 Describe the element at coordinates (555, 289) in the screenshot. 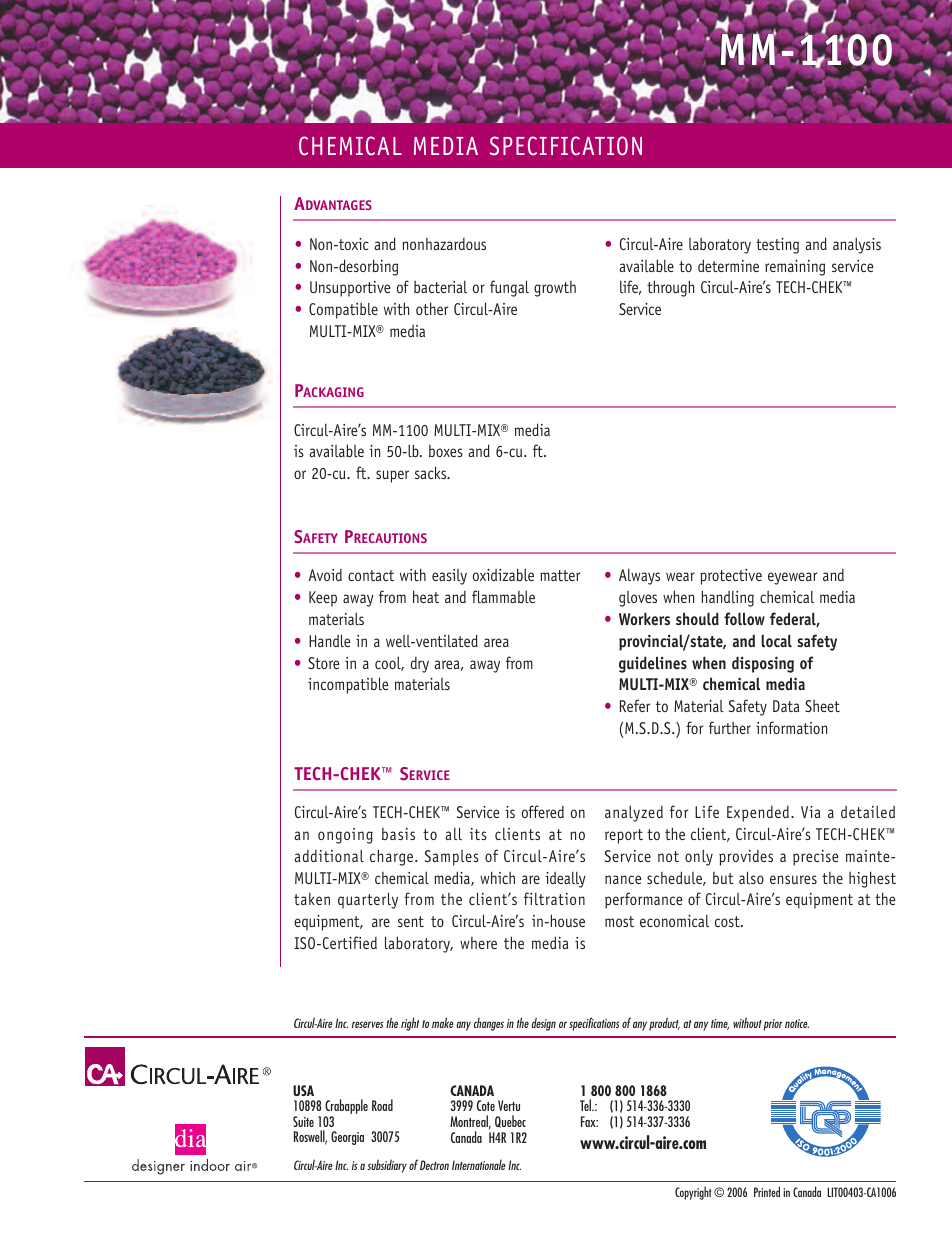

I see `growth` at that location.
